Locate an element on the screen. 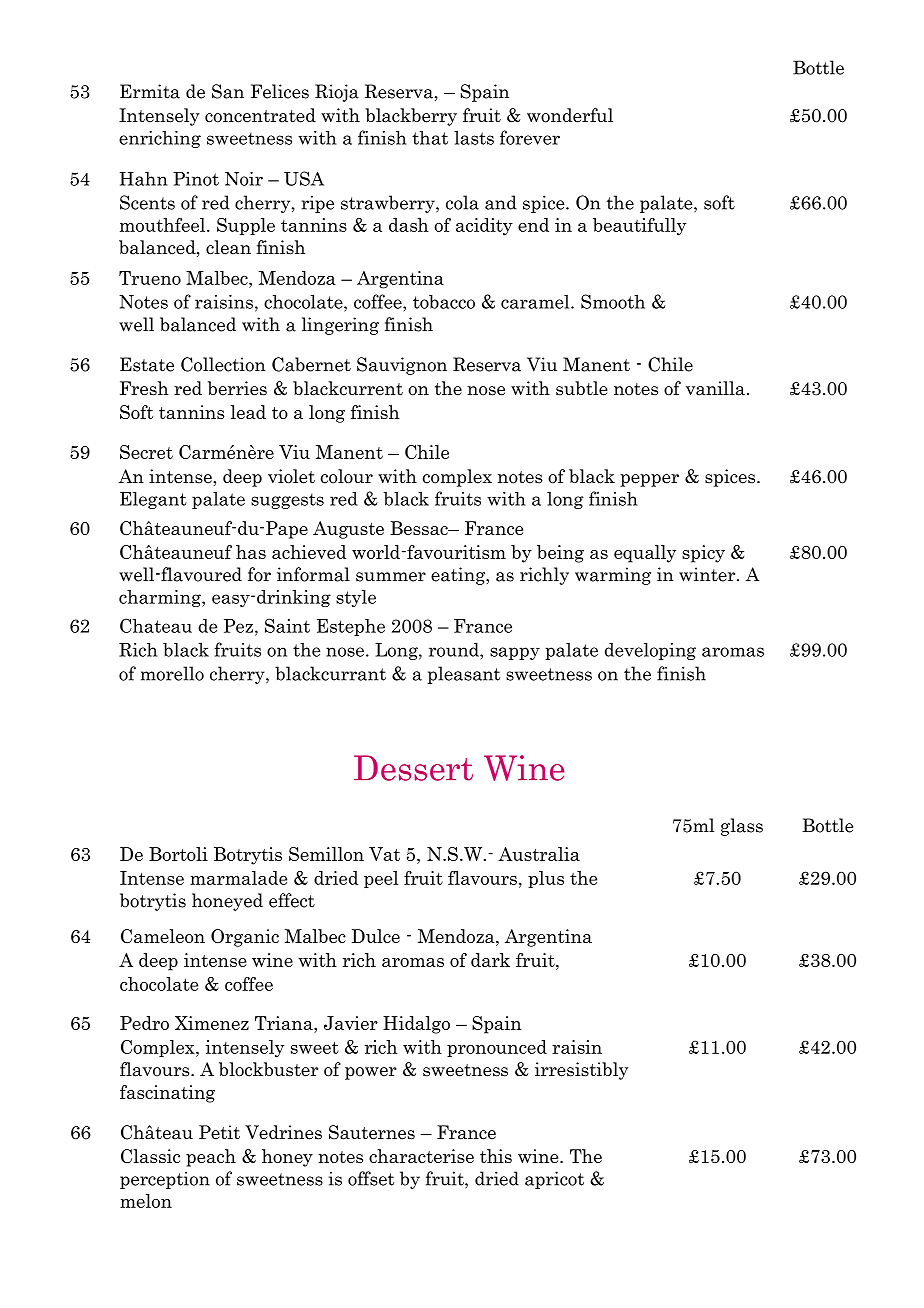 This screenshot has height=1308, width=924. Pinot is located at coordinates (196, 179).
